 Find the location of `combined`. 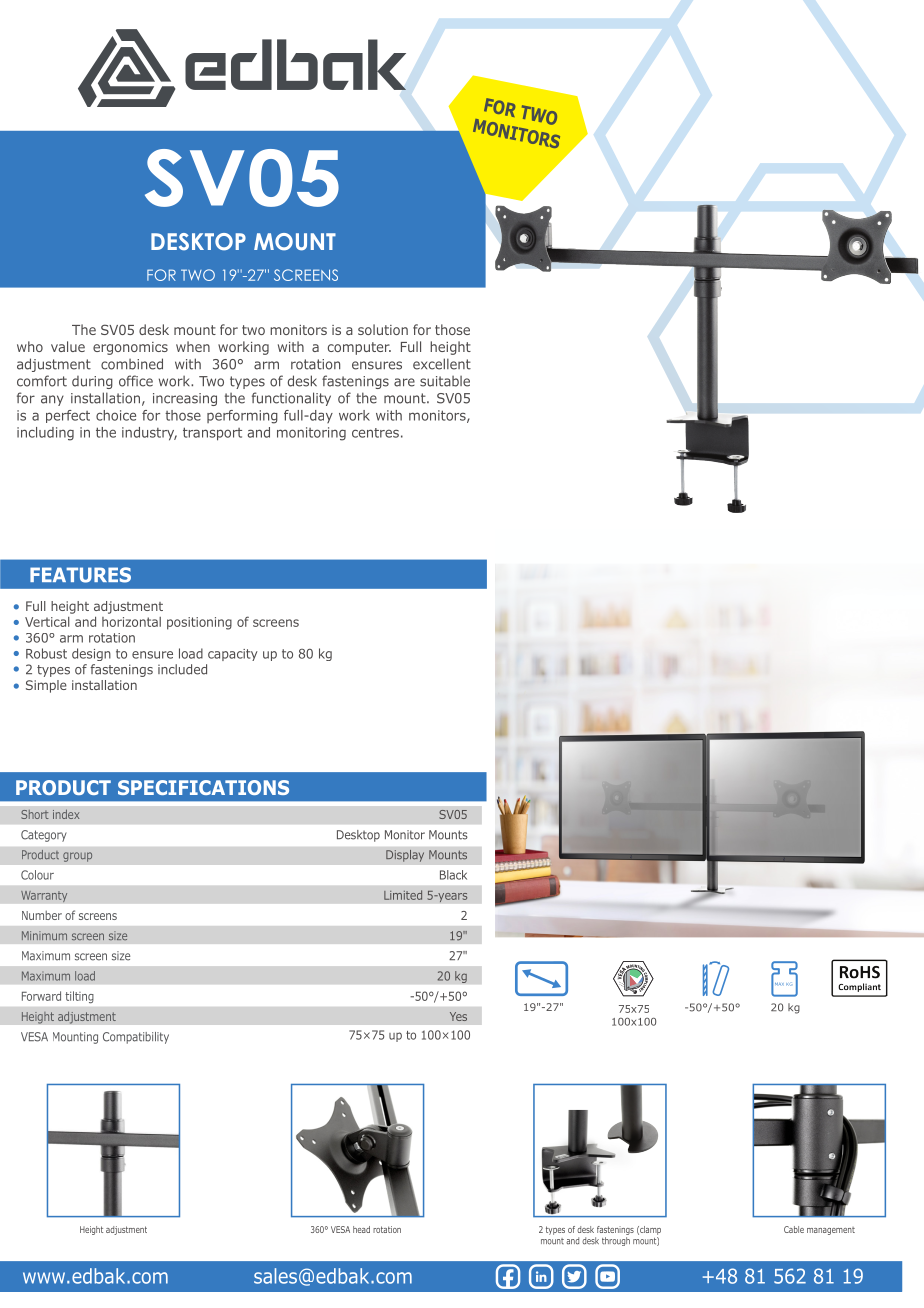

combined is located at coordinates (132, 364).
